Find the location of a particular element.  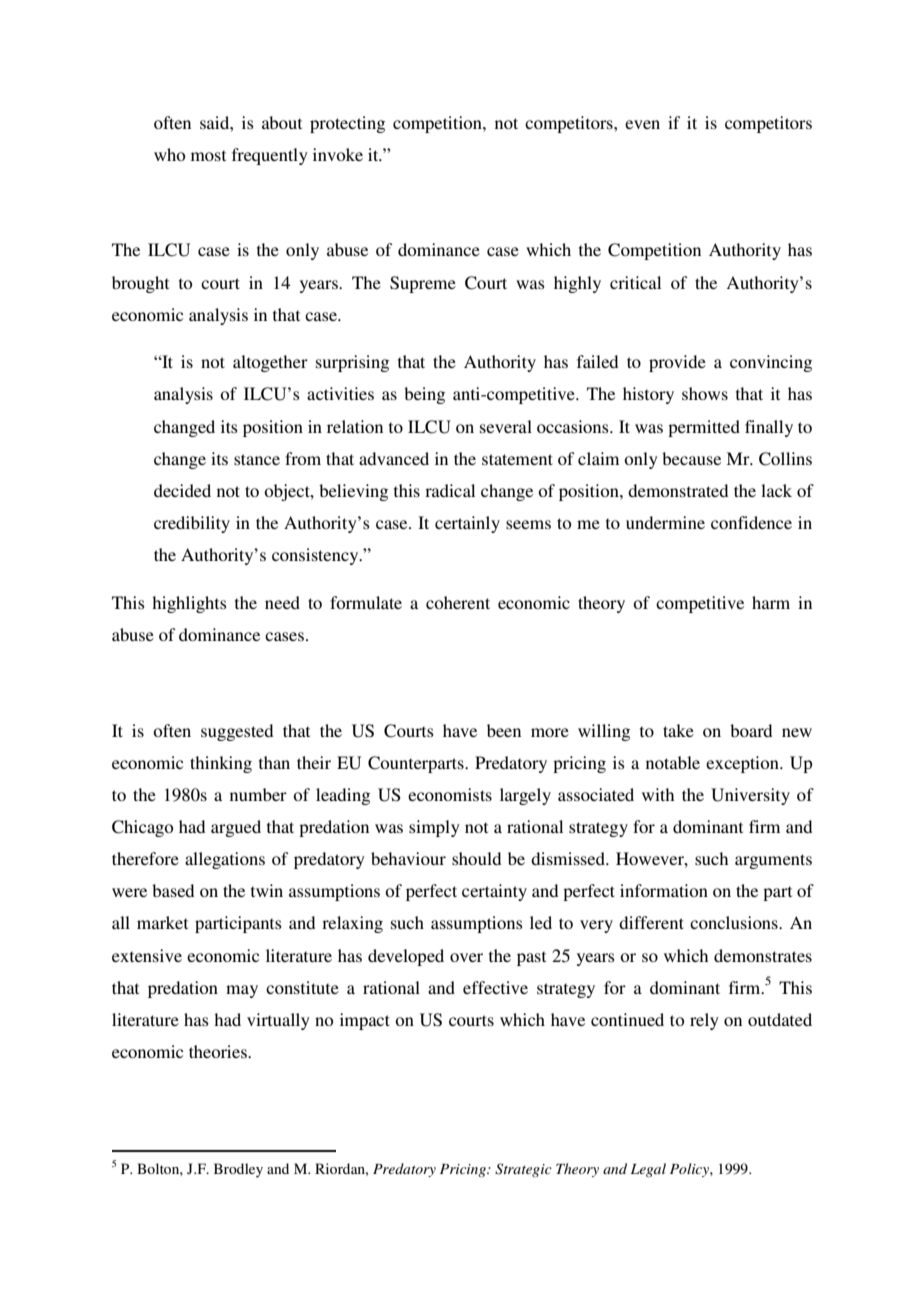

harm is located at coordinates (771, 602).
